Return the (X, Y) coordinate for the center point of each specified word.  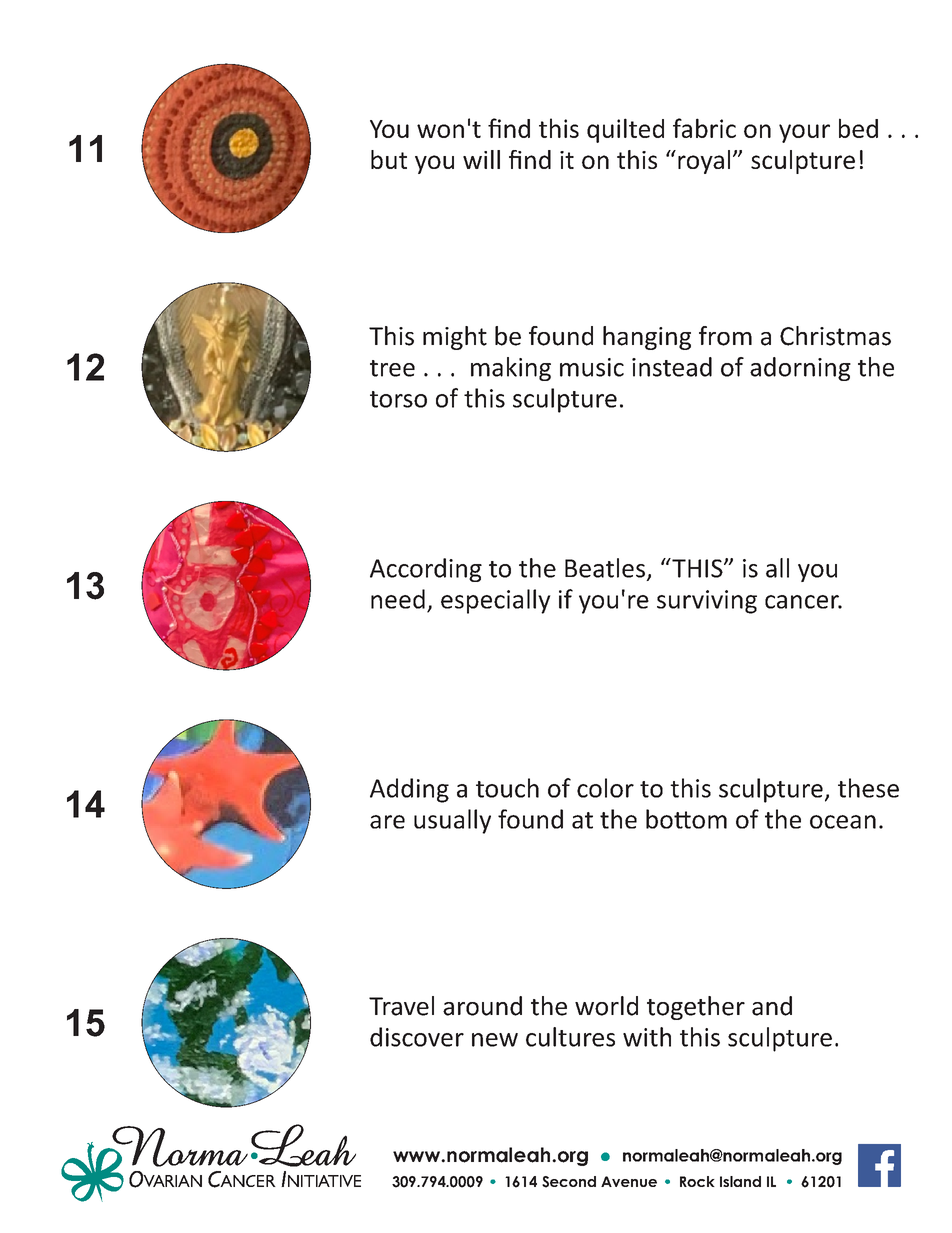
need (398, 599)
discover (417, 1037)
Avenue (629, 1181)
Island (740, 1181)
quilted (625, 130)
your (804, 133)
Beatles (605, 568)
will (481, 159)
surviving (707, 602)
